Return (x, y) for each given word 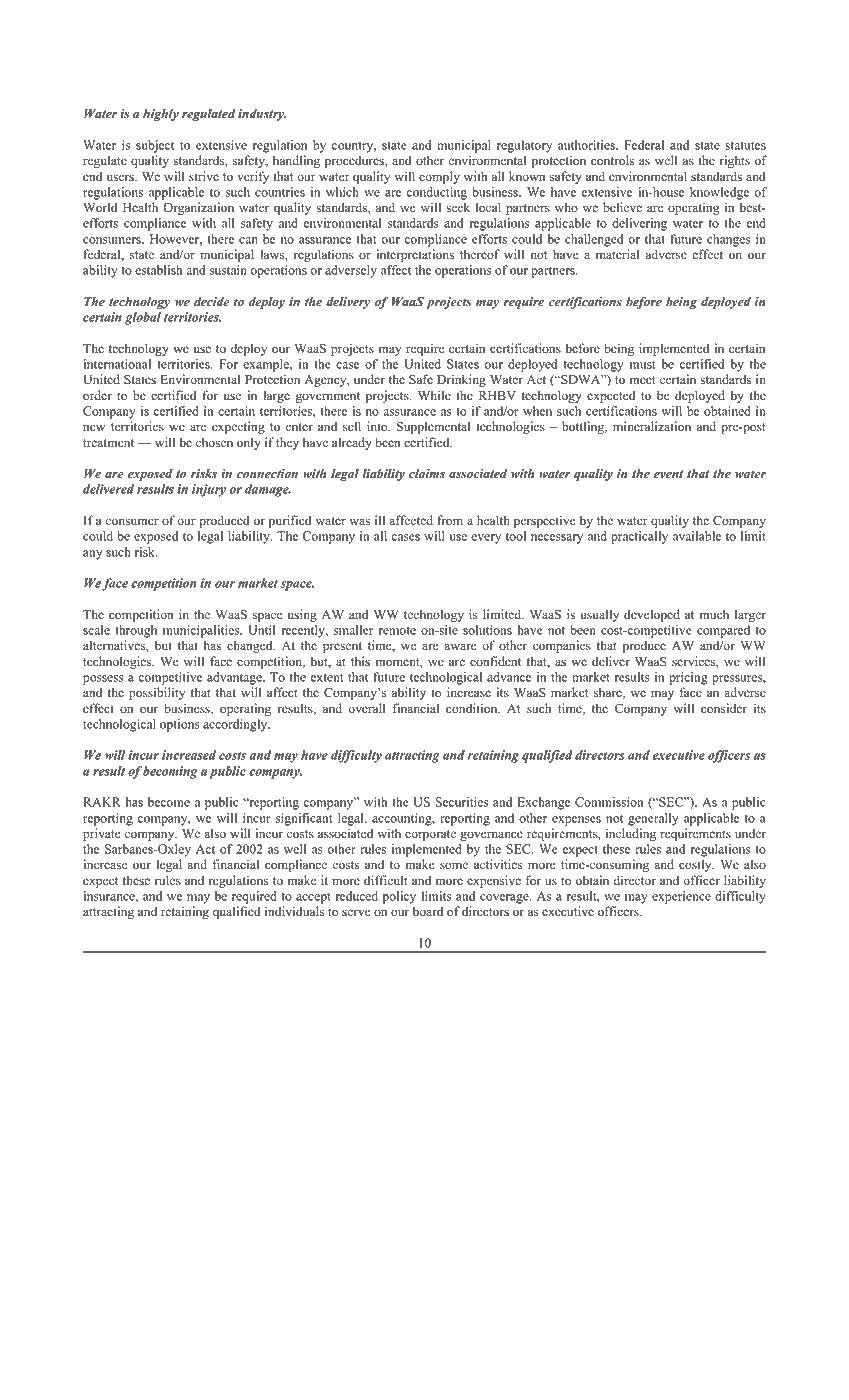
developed (652, 615)
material (617, 254)
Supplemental (433, 427)
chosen (214, 442)
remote (397, 631)
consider (724, 708)
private (102, 834)
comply (439, 177)
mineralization (652, 426)
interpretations (415, 255)
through (136, 631)
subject (155, 146)
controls (612, 160)
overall (366, 708)
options (180, 725)
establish (158, 270)
